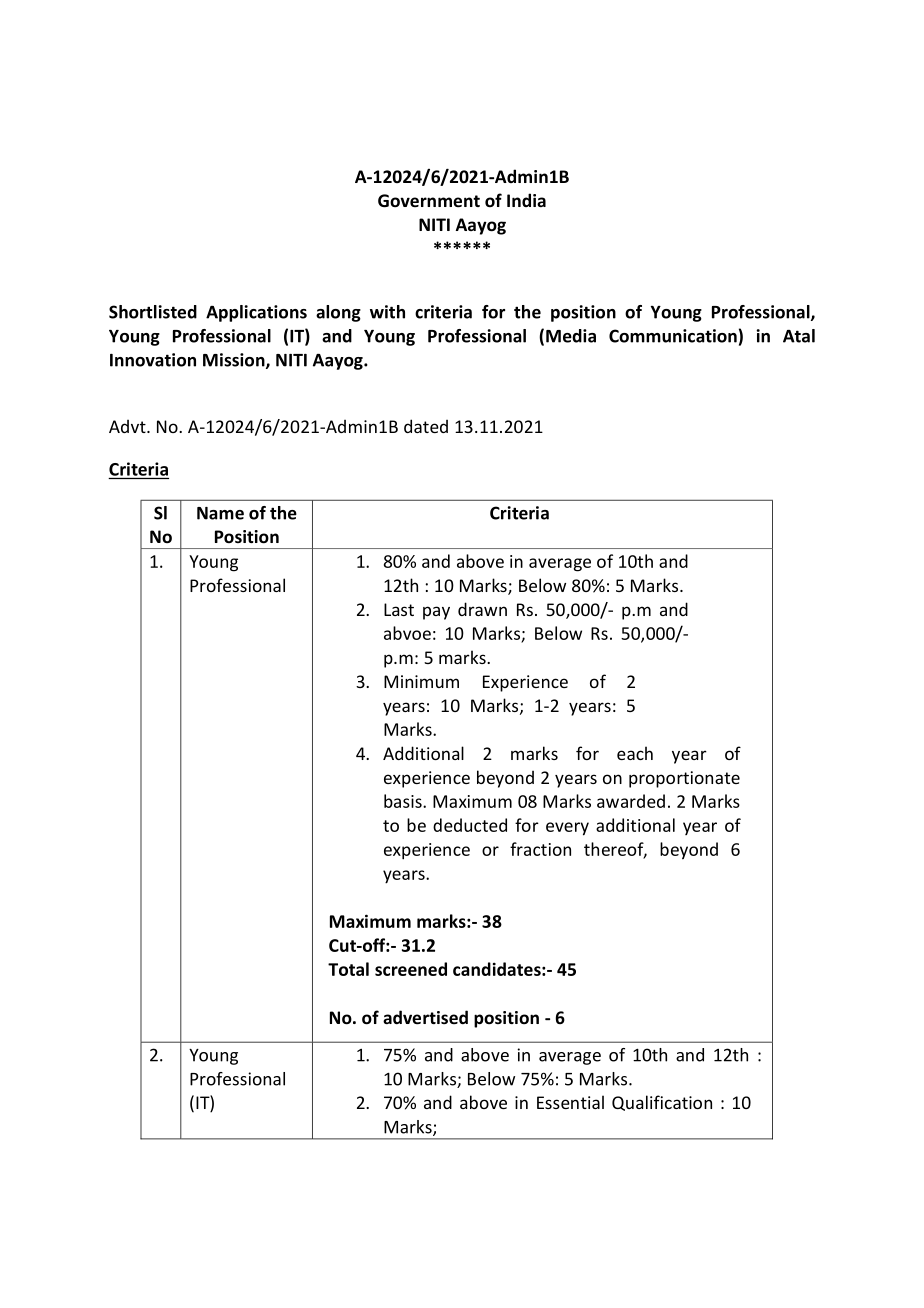  What do you see at coordinates (421, 681) in the screenshot?
I see `Minimum` at bounding box center [421, 681].
